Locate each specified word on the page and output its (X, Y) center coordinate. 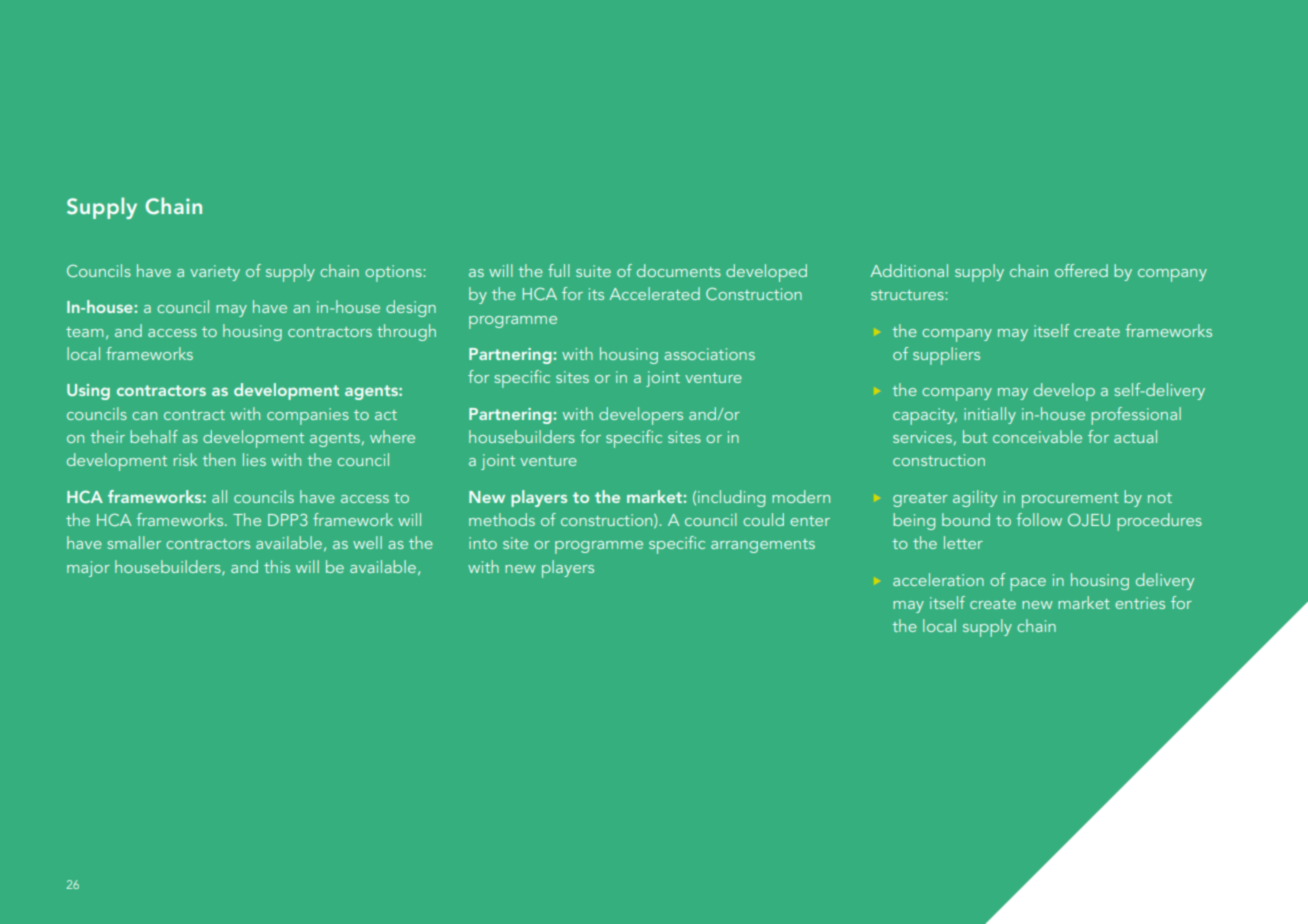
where (392, 436)
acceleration (938, 579)
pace (1028, 584)
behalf (154, 436)
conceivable (1037, 436)
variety (215, 273)
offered (1081, 270)
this (277, 566)
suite (593, 271)
